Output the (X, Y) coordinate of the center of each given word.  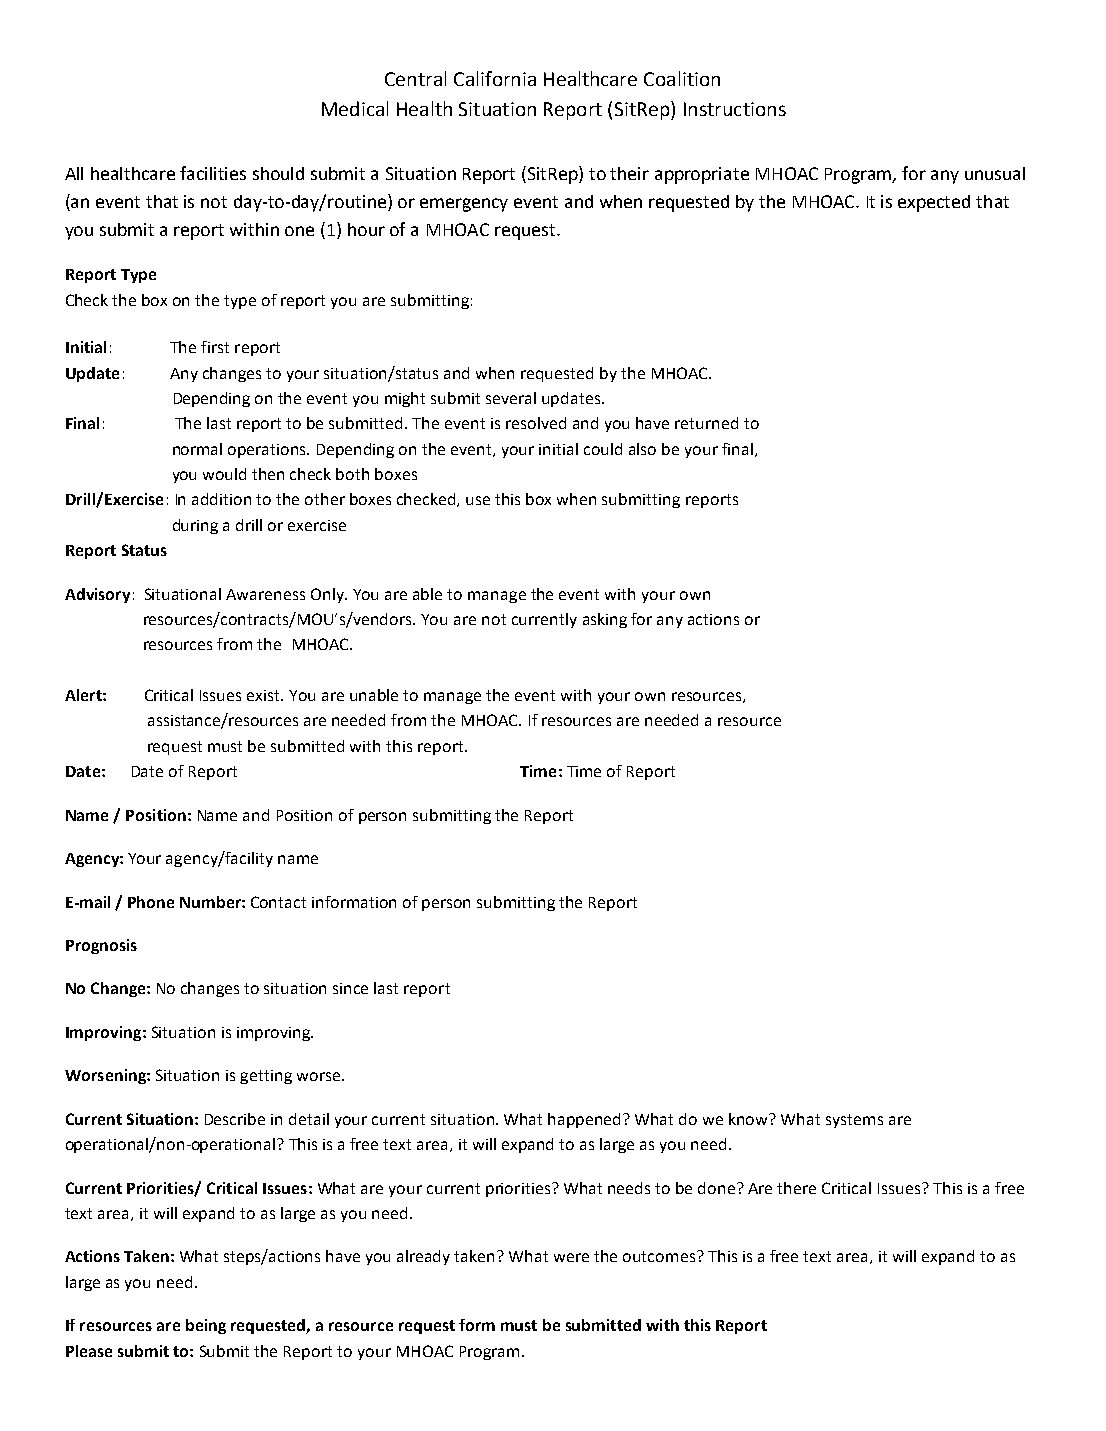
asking (605, 620)
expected (934, 203)
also (642, 449)
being (206, 1326)
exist (265, 695)
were (571, 1257)
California (495, 78)
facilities (213, 173)
